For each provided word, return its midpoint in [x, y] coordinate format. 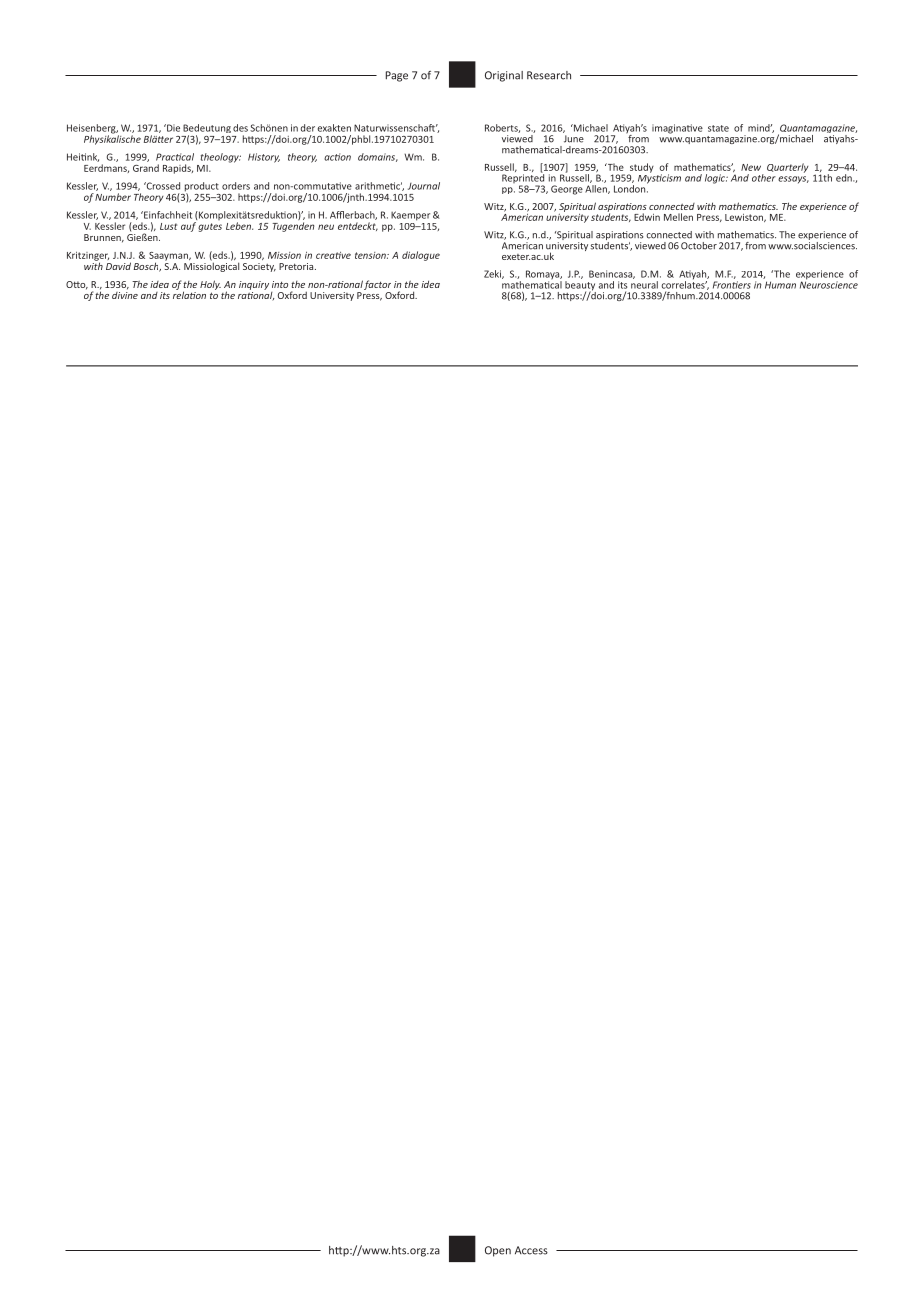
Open [498, 1251]
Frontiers [732, 285]
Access [531, 1250]
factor [377, 285]
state [718, 128]
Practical [175, 157]
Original [504, 76]
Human [780, 285]
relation [189, 294]
